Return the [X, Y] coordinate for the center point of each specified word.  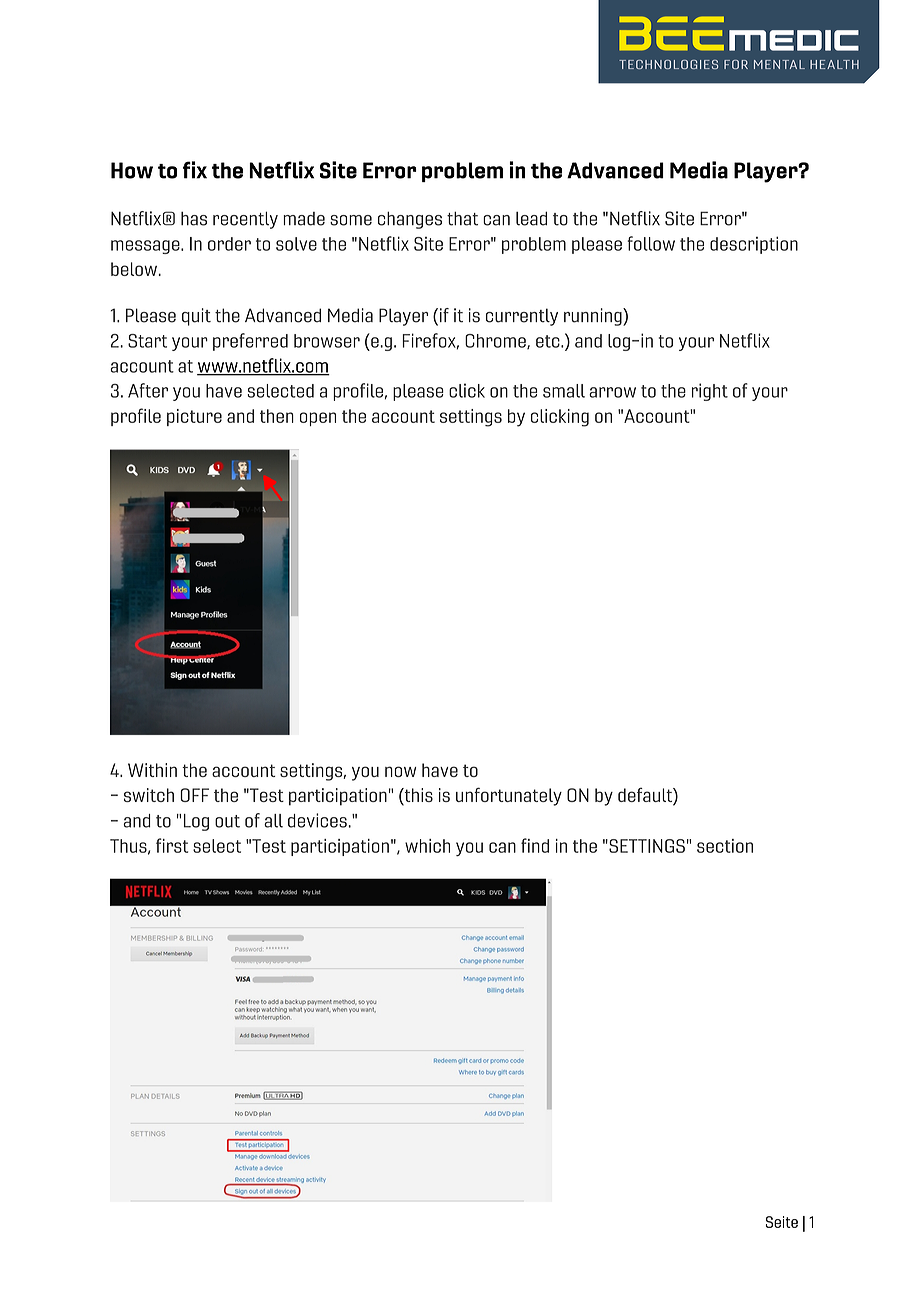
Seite [781, 1222]
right [710, 392]
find [535, 845]
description [754, 245]
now [400, 771]
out [227, 821]
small [564, 391]
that [462, 218]
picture [194, 417]
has [194, 219]
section [725, 846]
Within [152, 770]
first [172, 845]
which [427, 846]
